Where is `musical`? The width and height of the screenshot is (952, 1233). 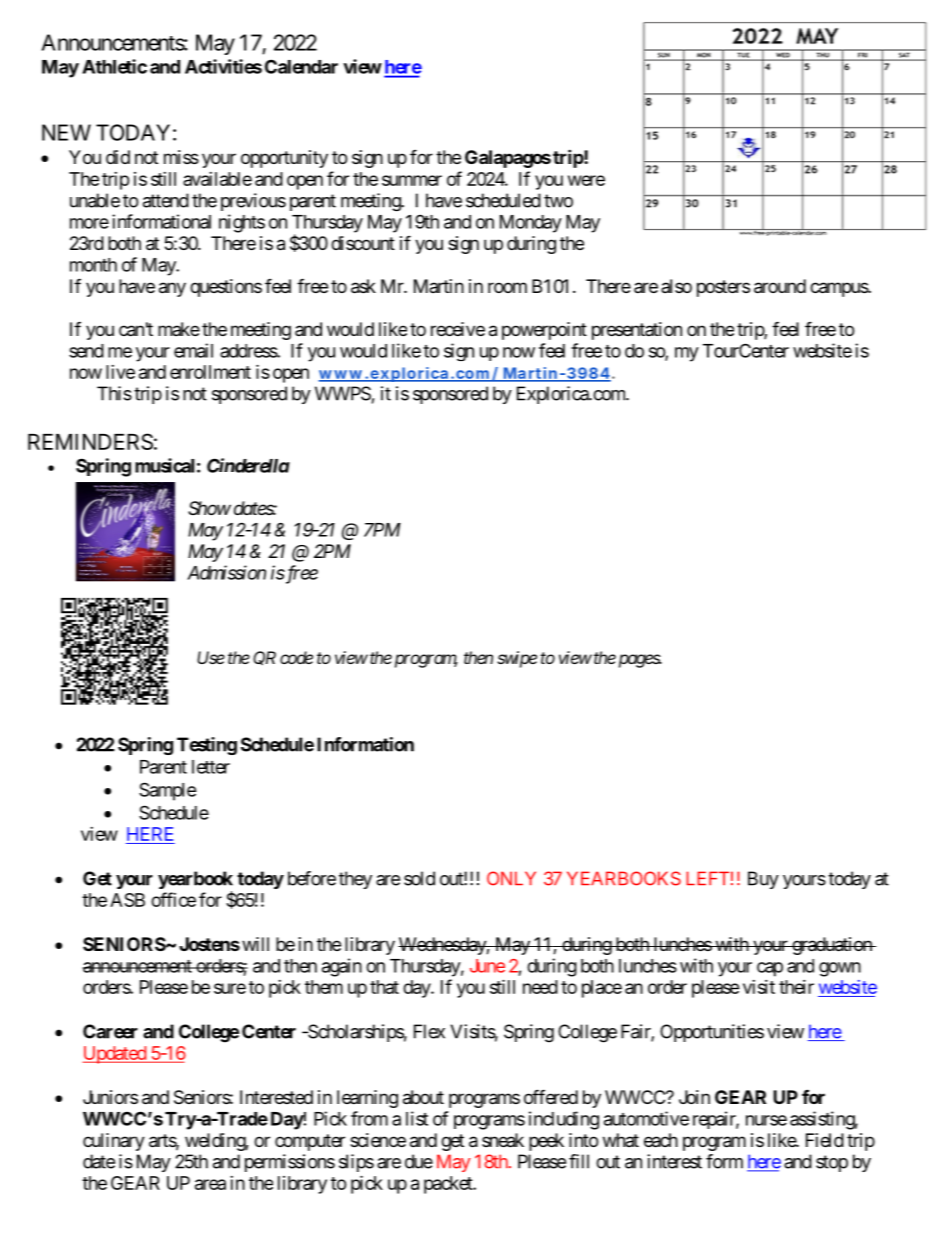
musical is located at coordinates (164, 465).
